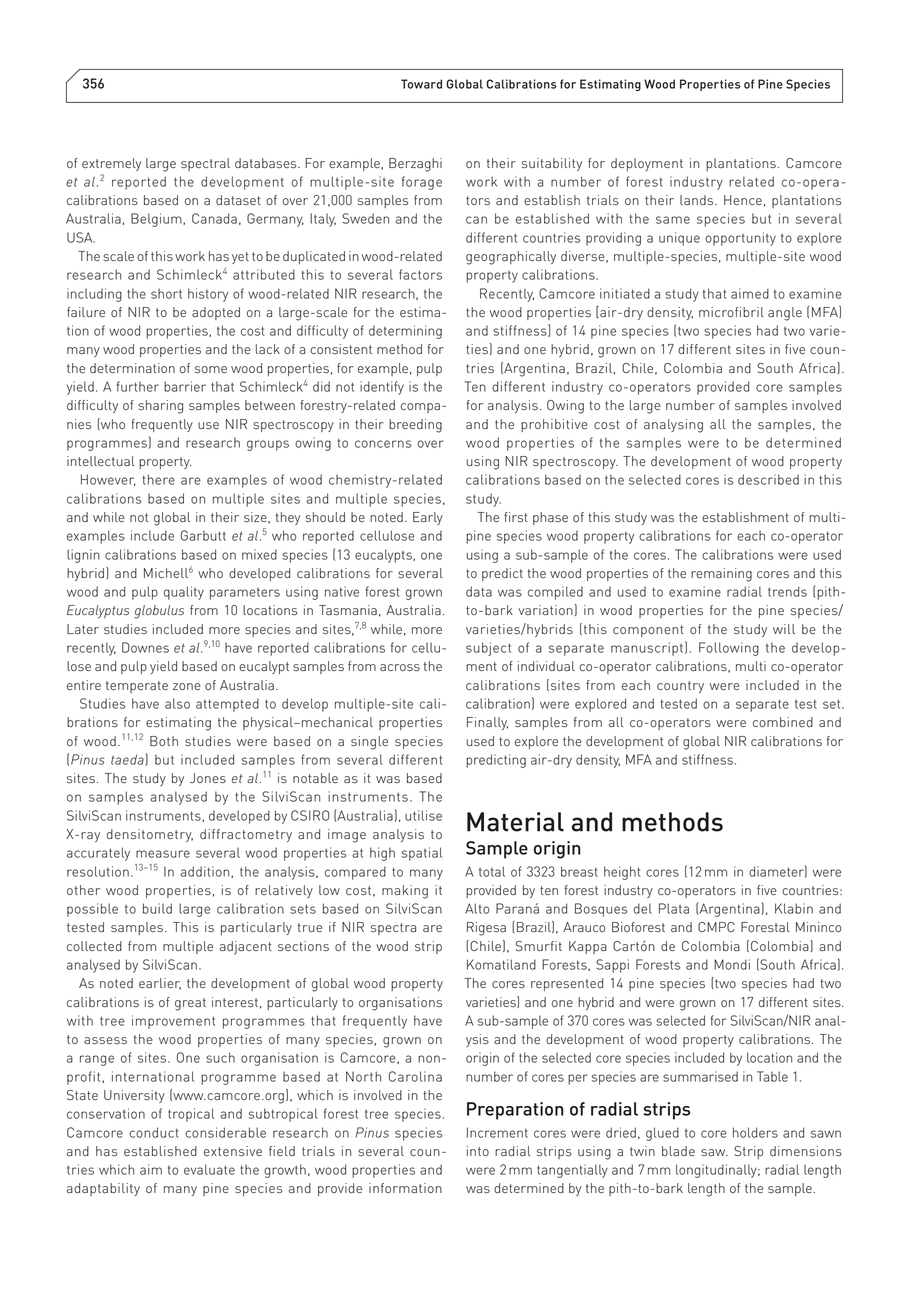 Image resolution: width=924 pixels, height=1308 pixels. I want to click on Hence, so click(743, 200).
